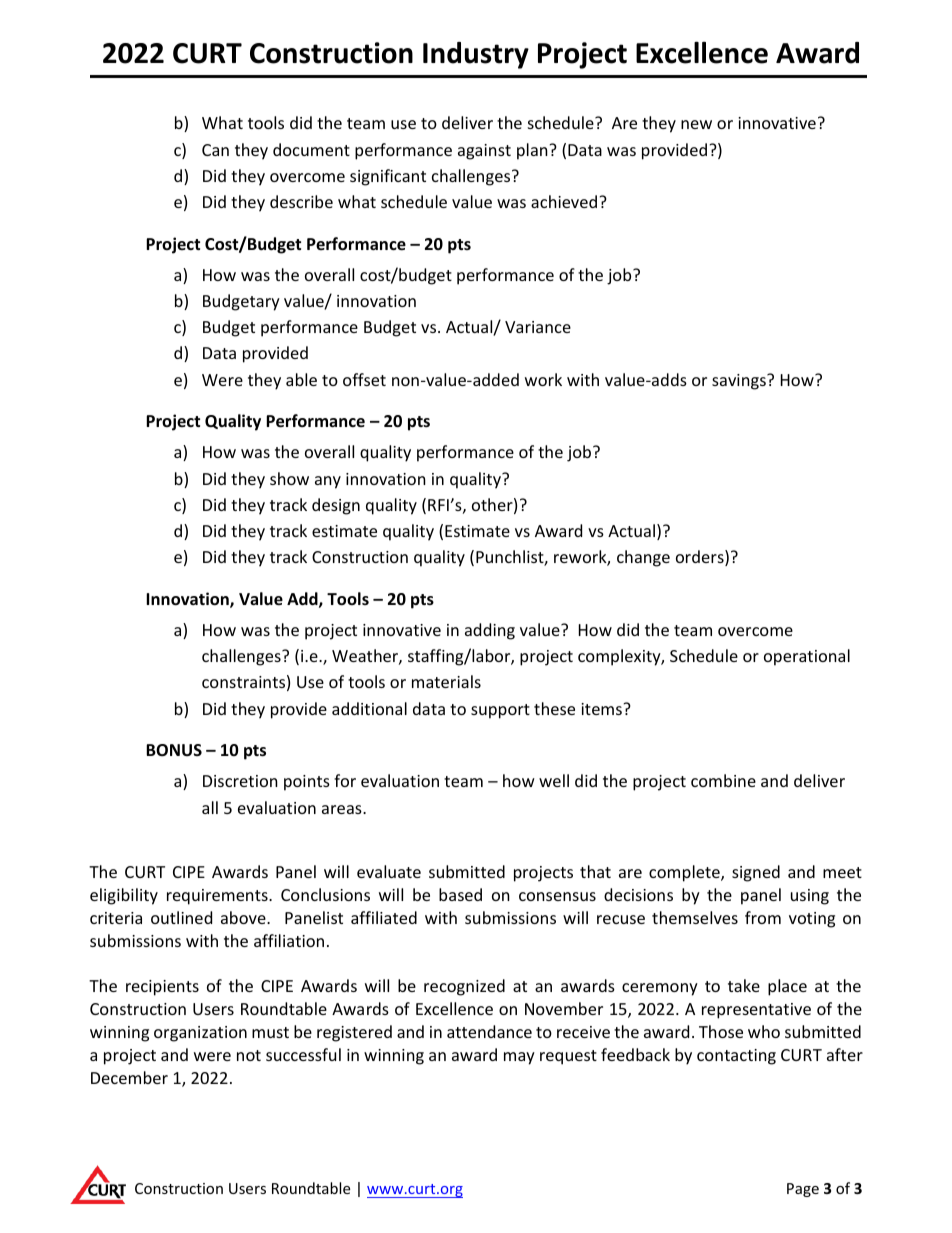 This page has width=952, height=1233. What do you see at coordinates (311, 149) in the page?
I see `document` at bounding box center [311, 149].
